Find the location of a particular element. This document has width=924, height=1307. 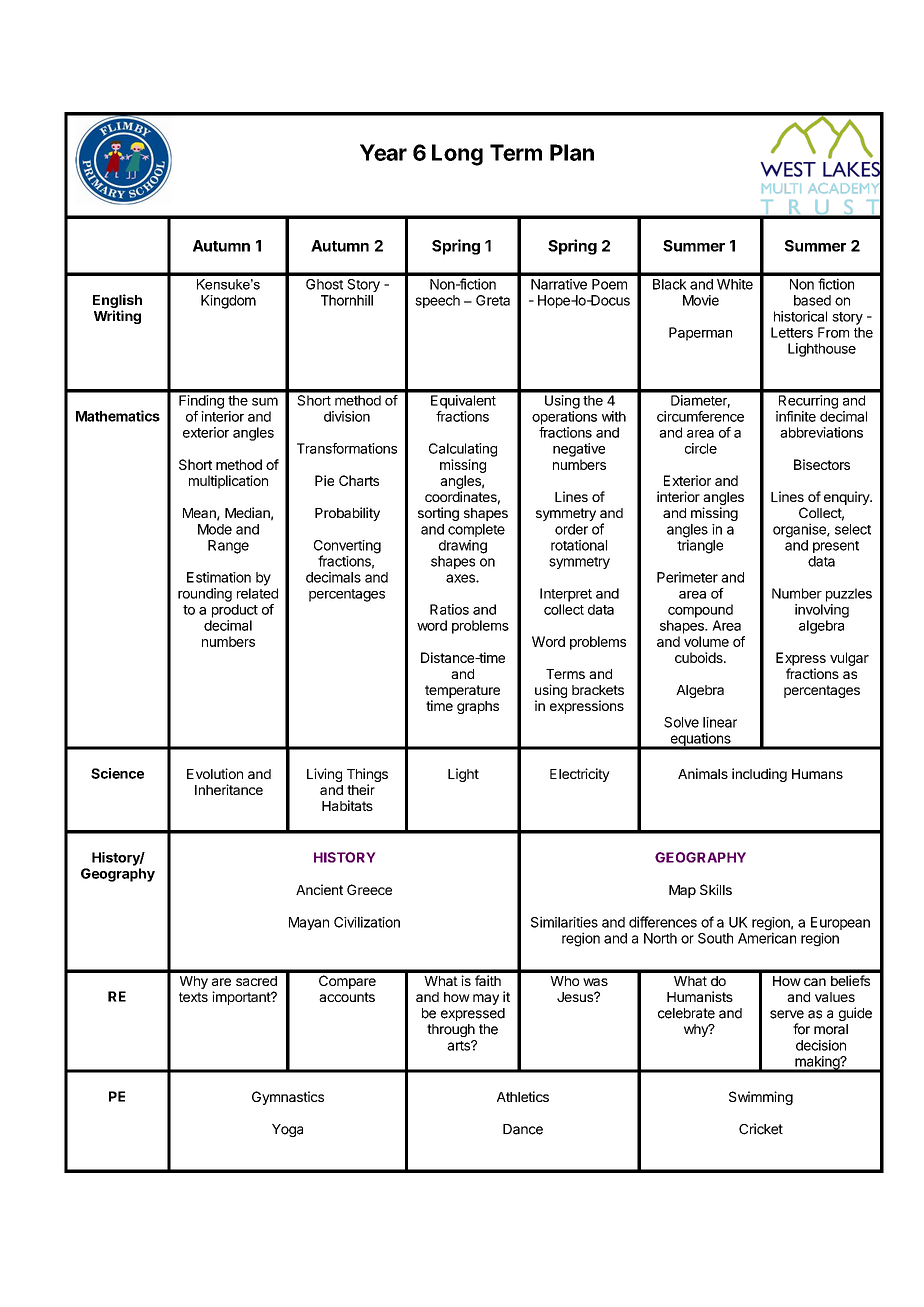

Mathematics is located at coordinates (118, 416).
